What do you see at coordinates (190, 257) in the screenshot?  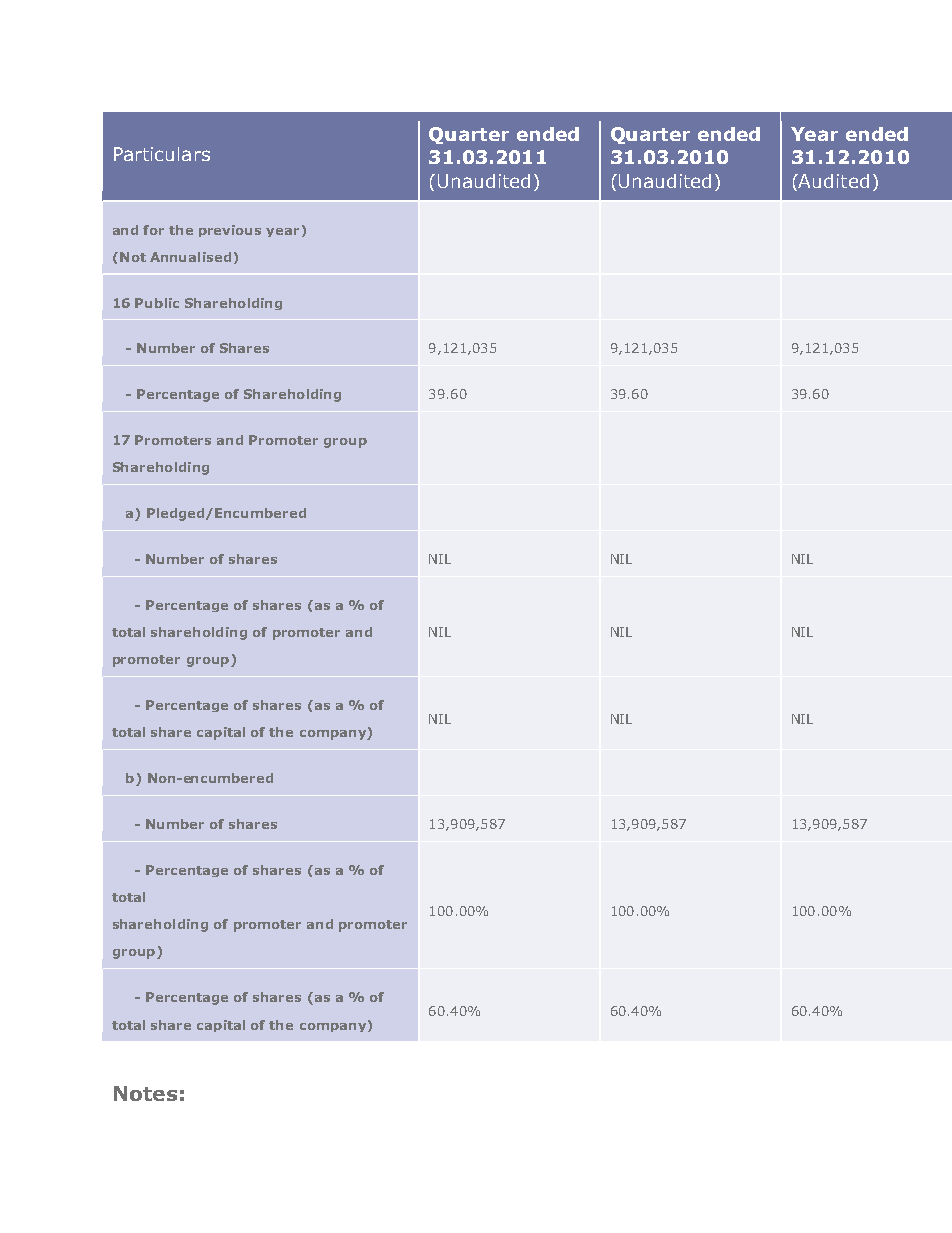 I see `Annualised` at bounding box center [190, 257].
